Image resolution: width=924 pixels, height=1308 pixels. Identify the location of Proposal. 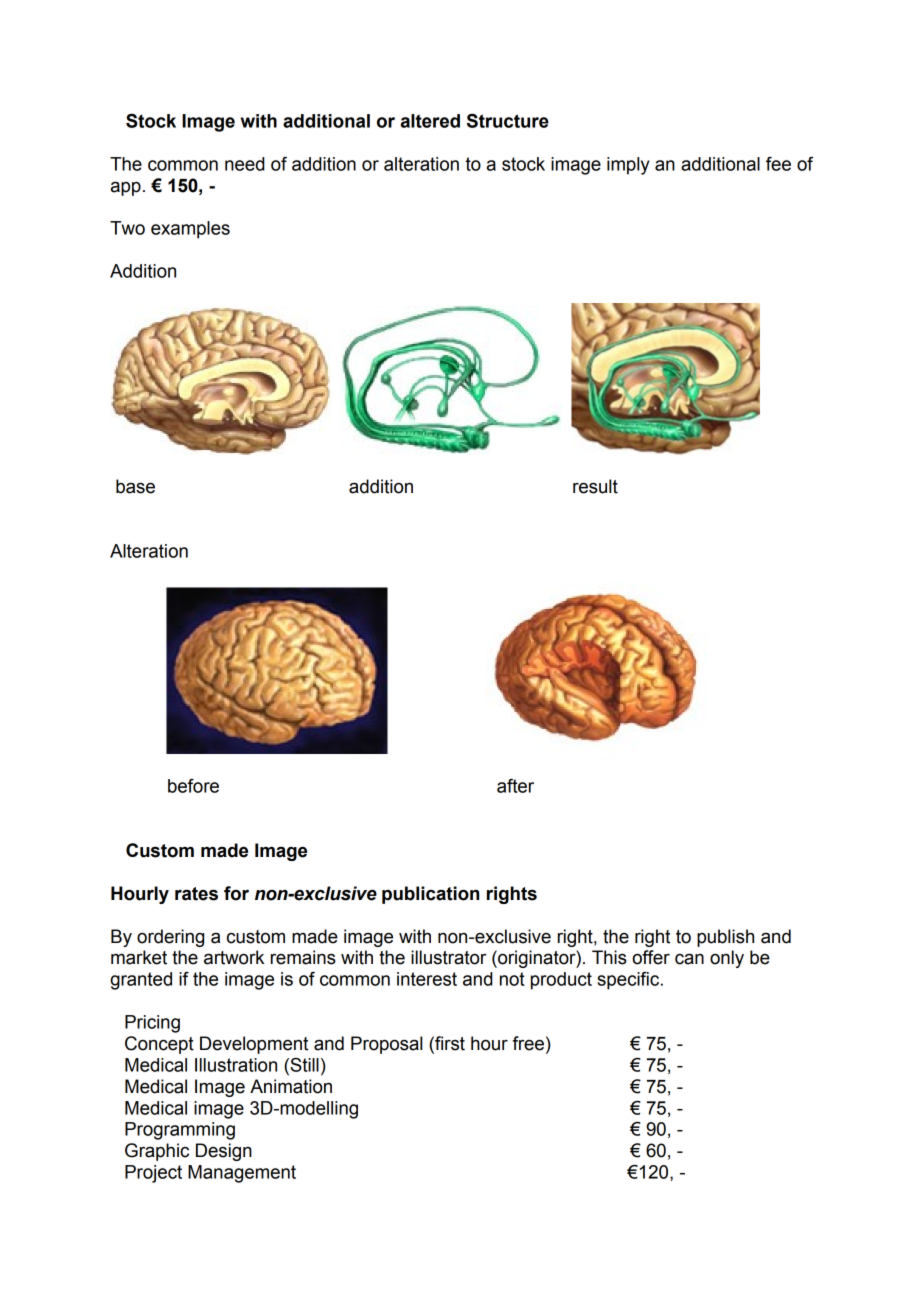
(386, 1045).
